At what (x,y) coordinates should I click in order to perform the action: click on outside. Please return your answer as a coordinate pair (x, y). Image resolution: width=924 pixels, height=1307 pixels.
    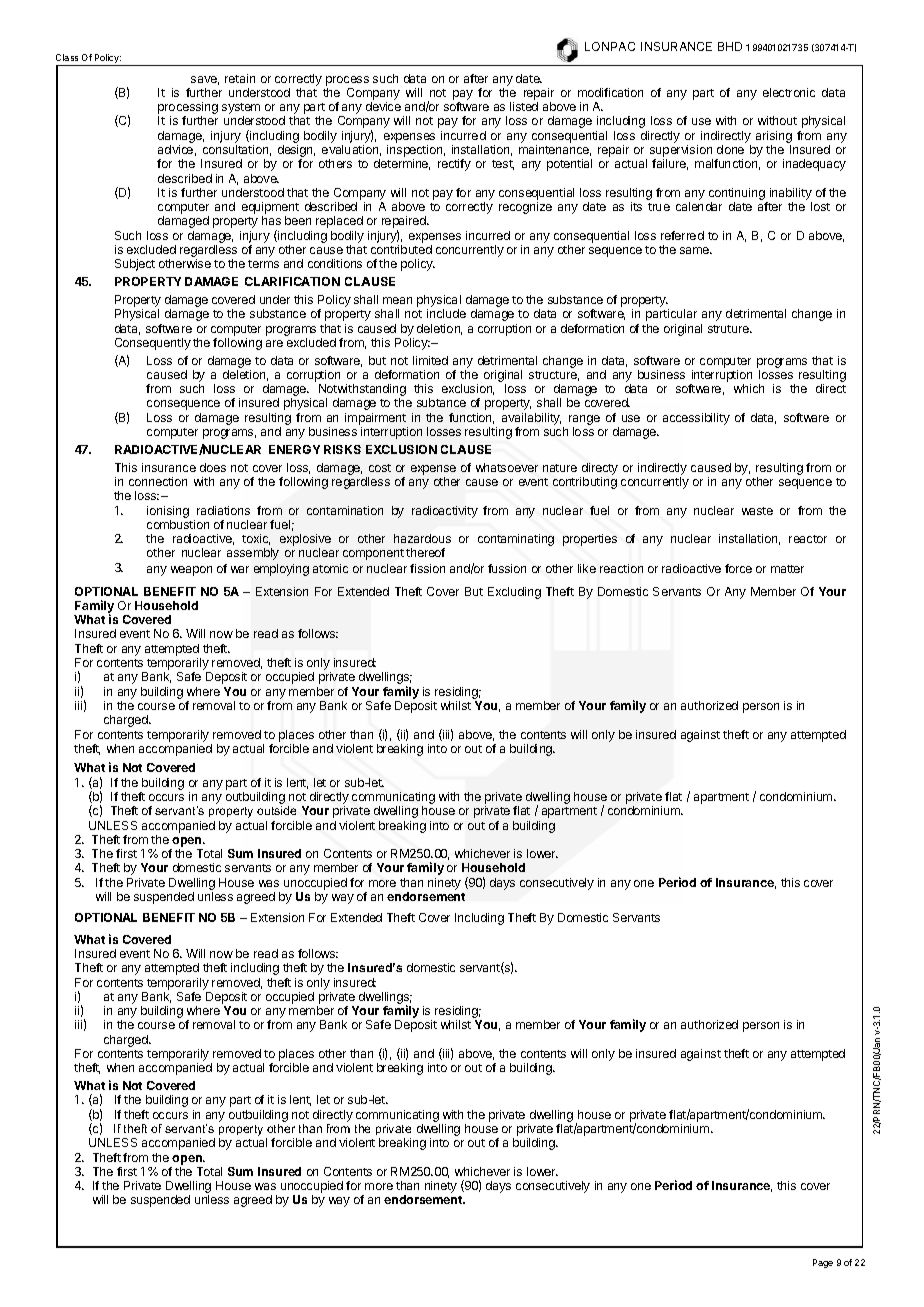
    Looking at the image, I should click on (276, 810).
